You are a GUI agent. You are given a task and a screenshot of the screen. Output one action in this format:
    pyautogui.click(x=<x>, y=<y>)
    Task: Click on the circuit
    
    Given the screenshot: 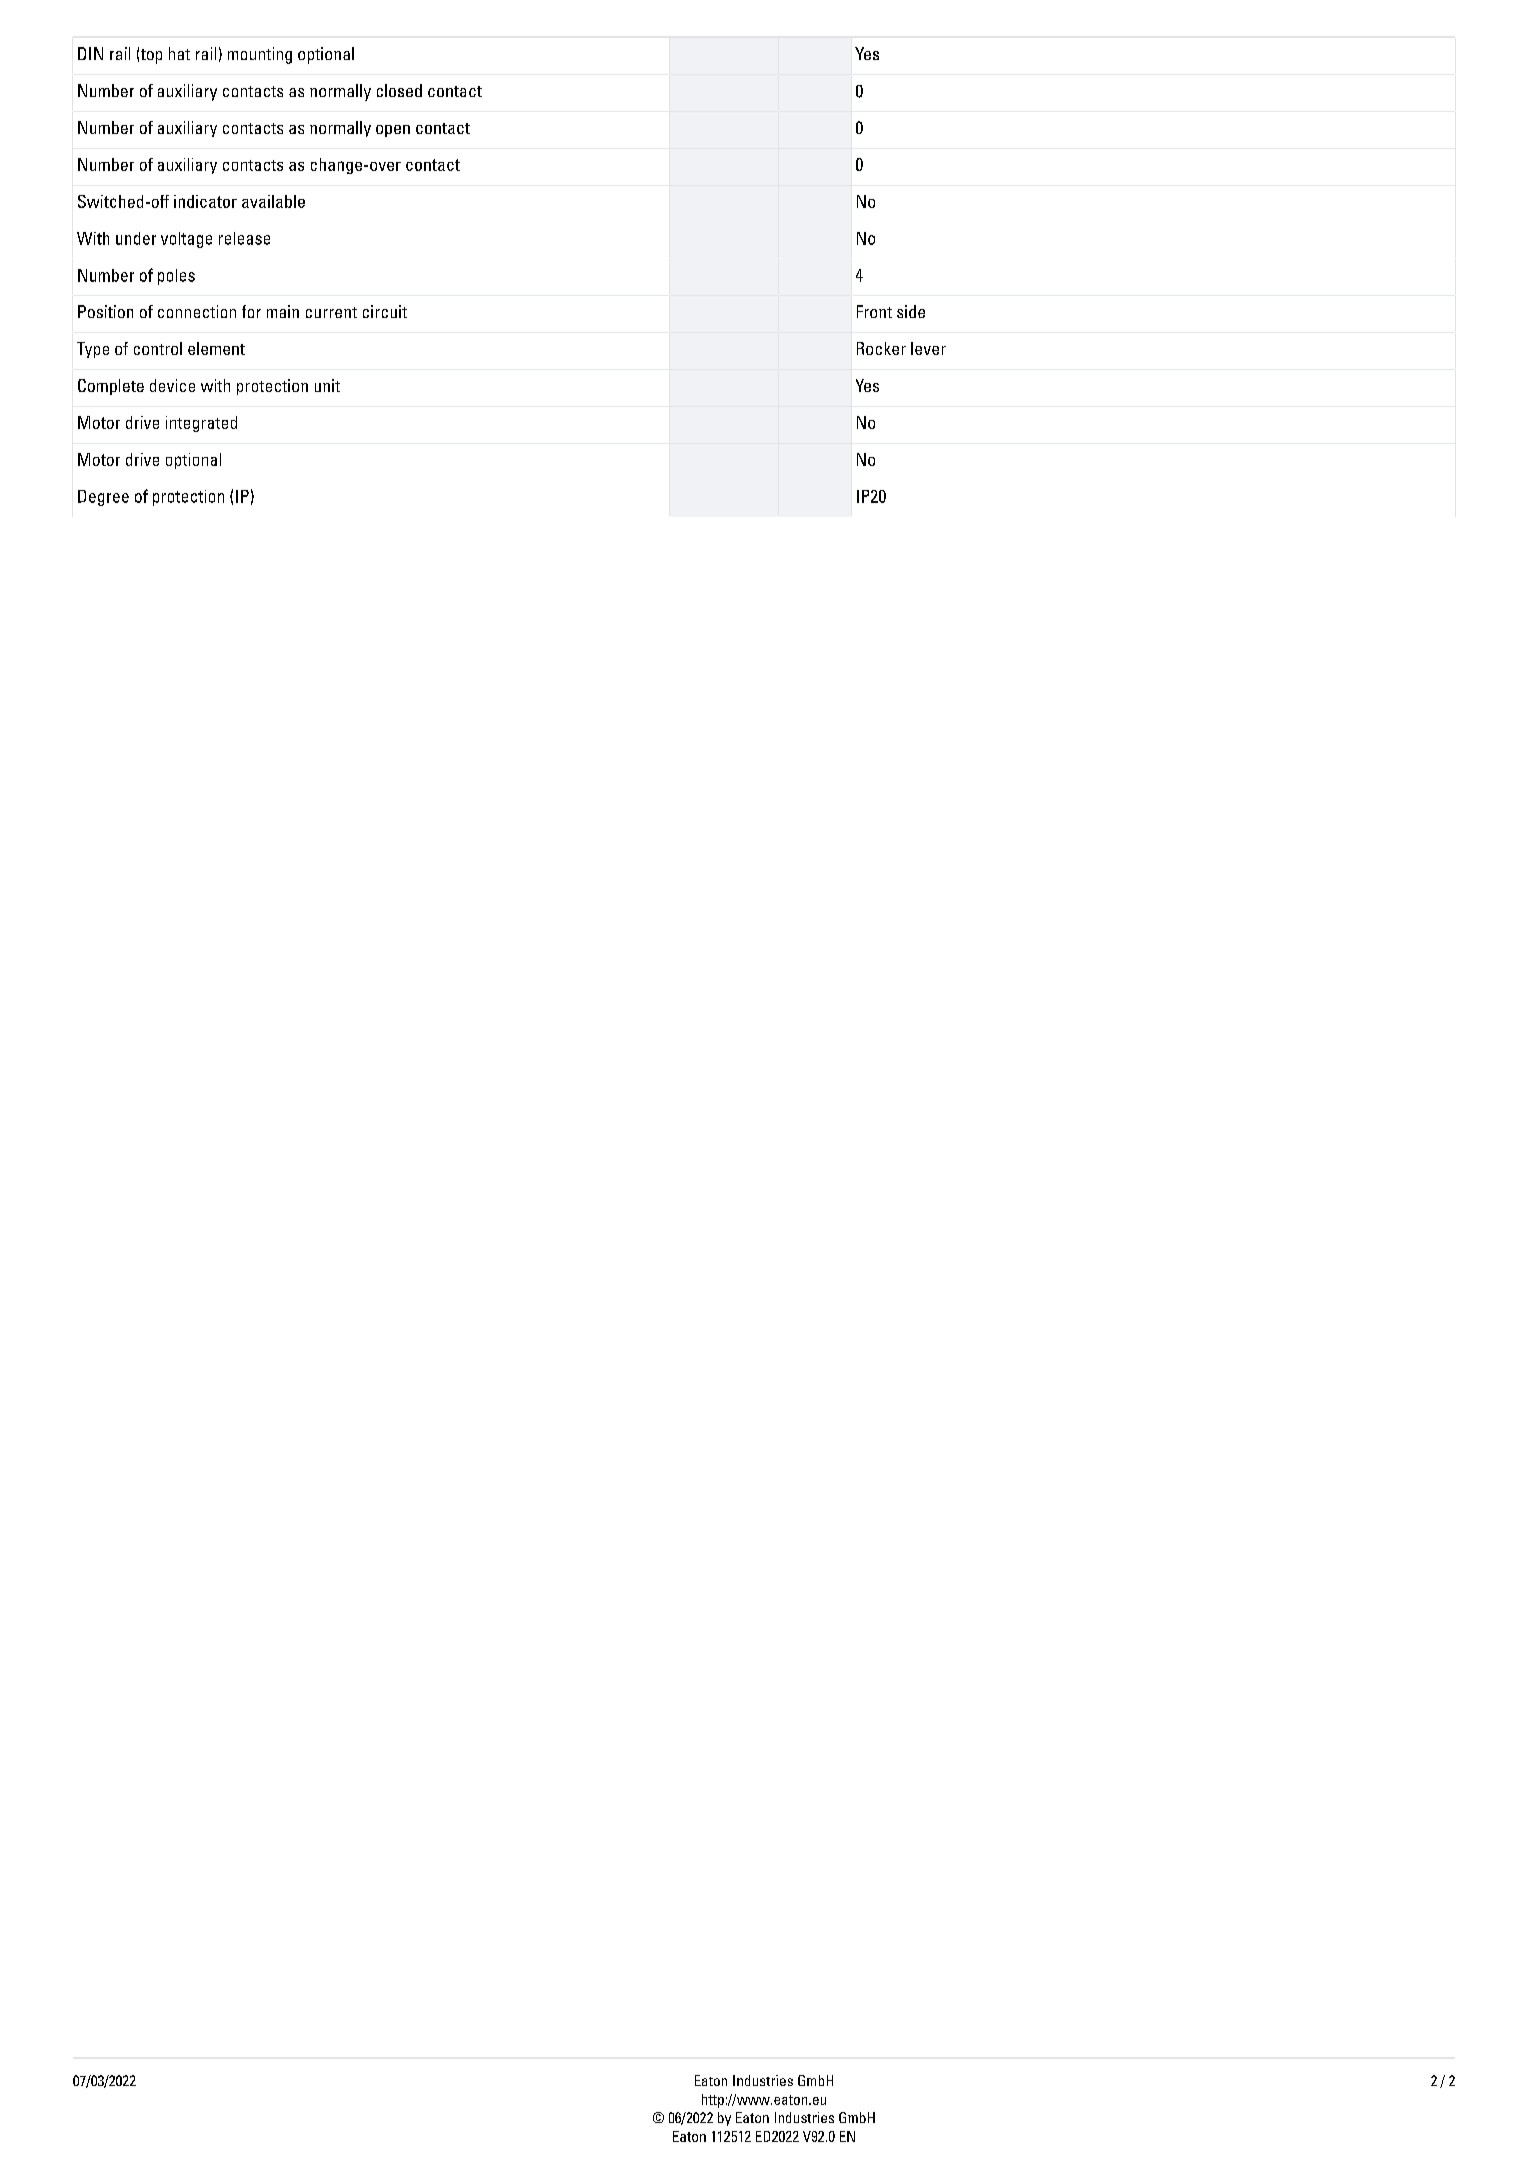 What is the action you would take?
    pyautogui.click(x=385, y=311)
